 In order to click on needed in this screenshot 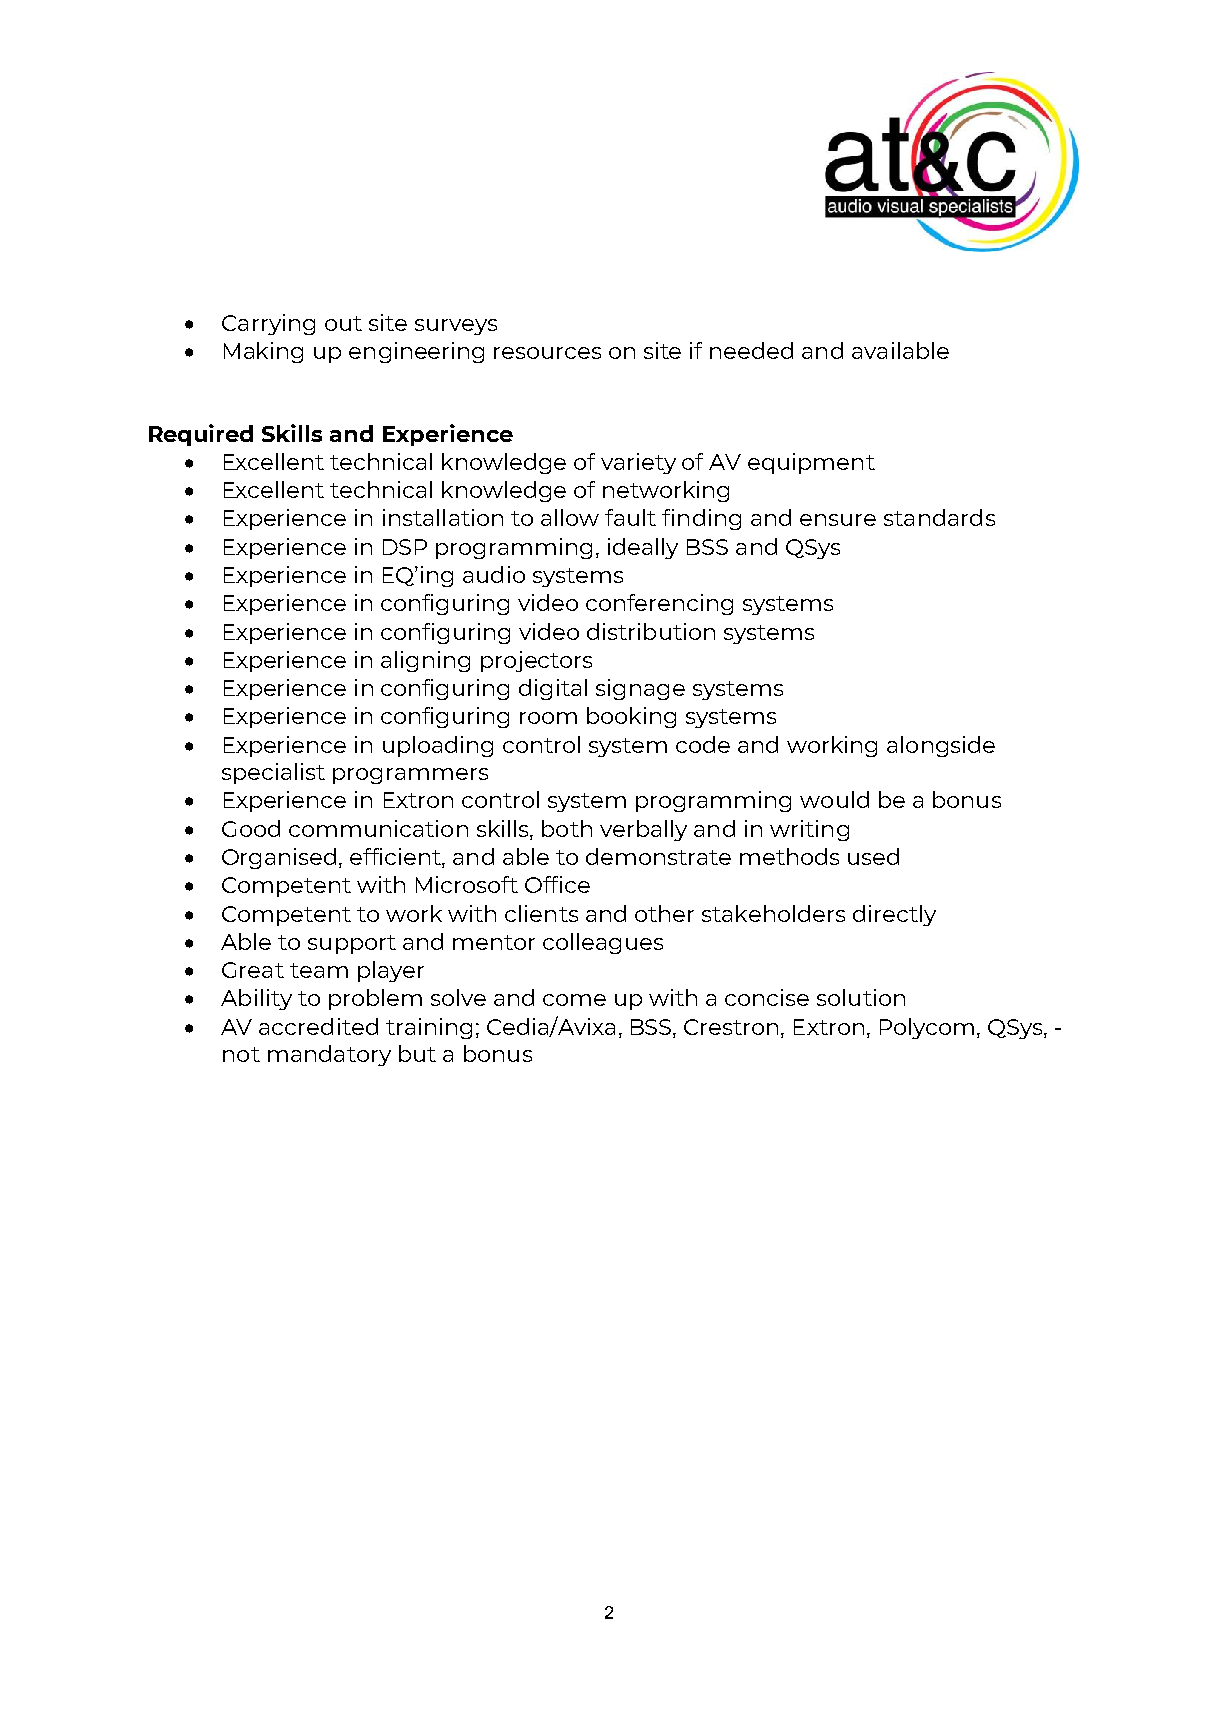, I will do `click(751, 350)`.
